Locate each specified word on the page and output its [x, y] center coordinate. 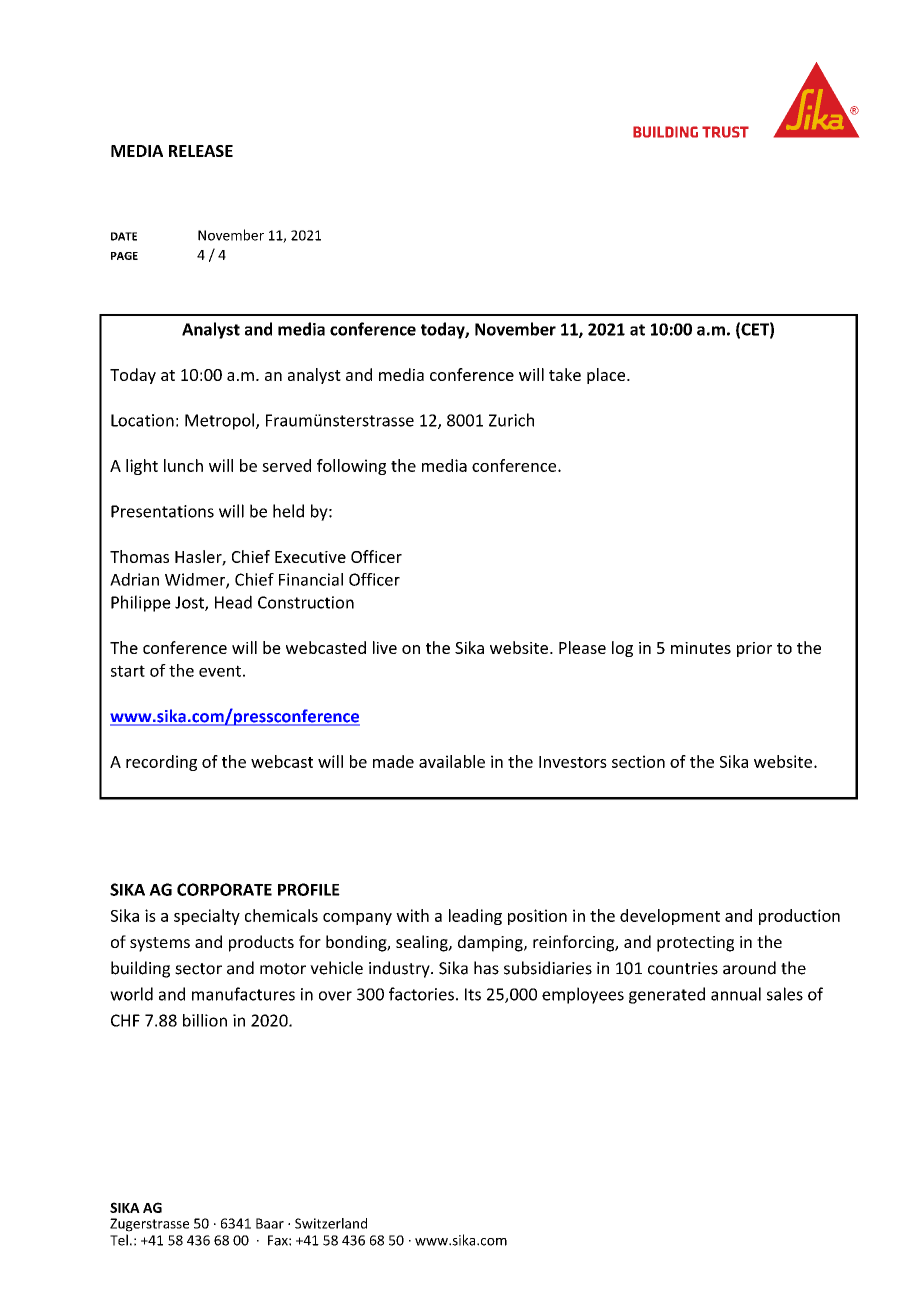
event [220, 671]
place [607, 376]
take [565, 374]
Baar [270, 1223]
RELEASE [201, 151]
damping [491, 943]
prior [754, 649]
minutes [701, 648]
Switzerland [331, 1223]
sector [198, 969]
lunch [183, 465]
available [452, 761]
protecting [695, 944]
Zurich [511, 420]
